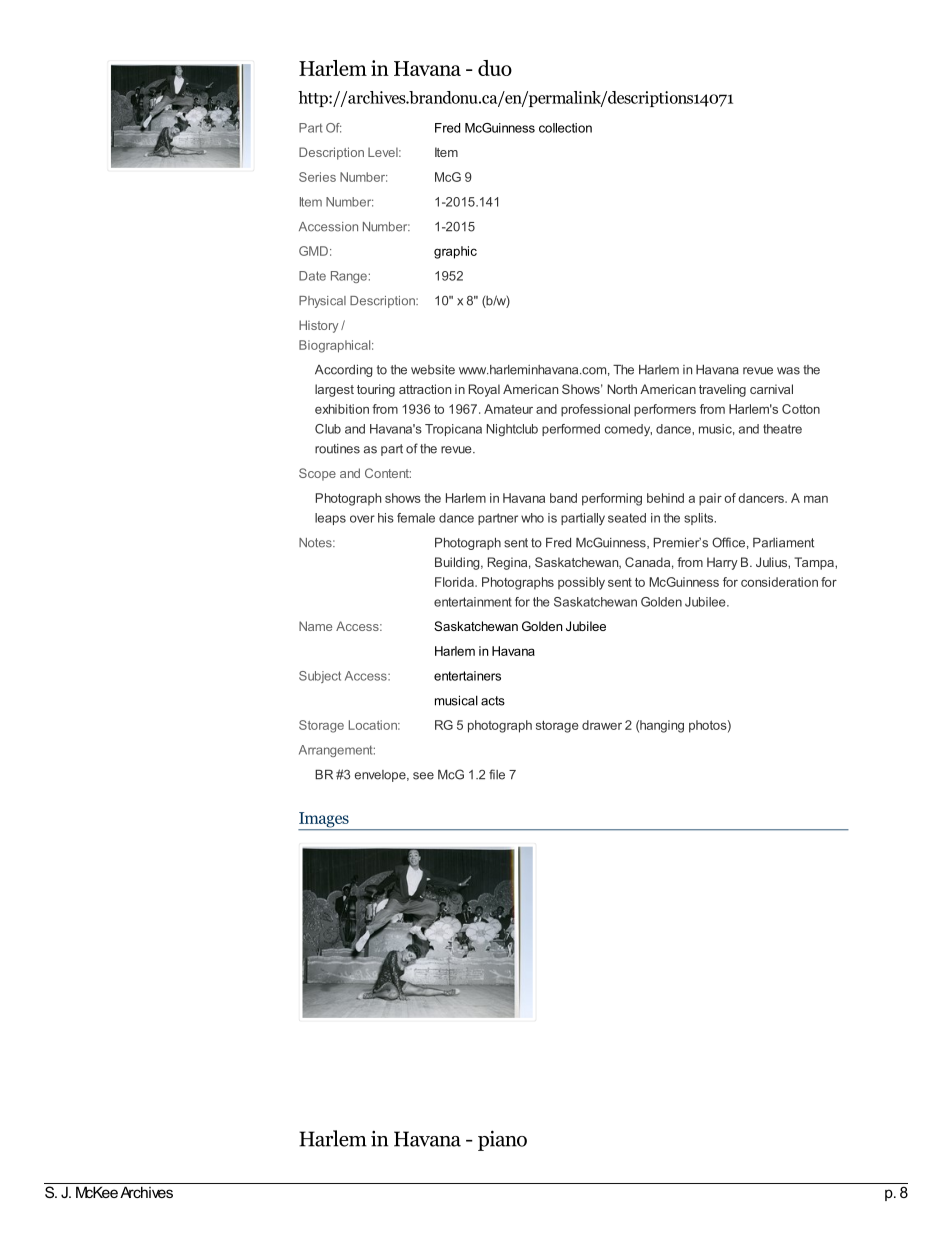  I want to click on routines, so click(337, 449).
